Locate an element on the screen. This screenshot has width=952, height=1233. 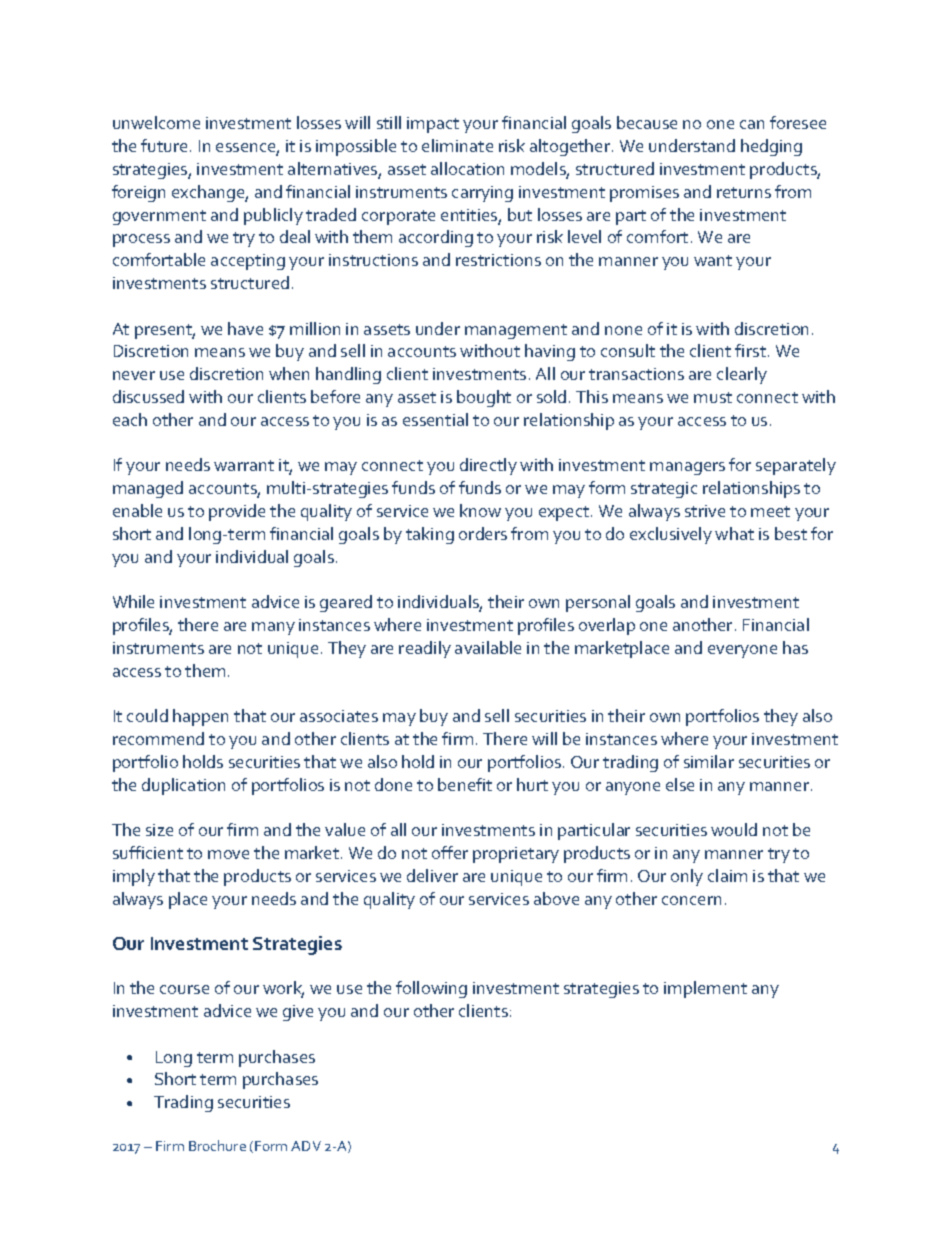
can is located at coordinates (752, 124).
